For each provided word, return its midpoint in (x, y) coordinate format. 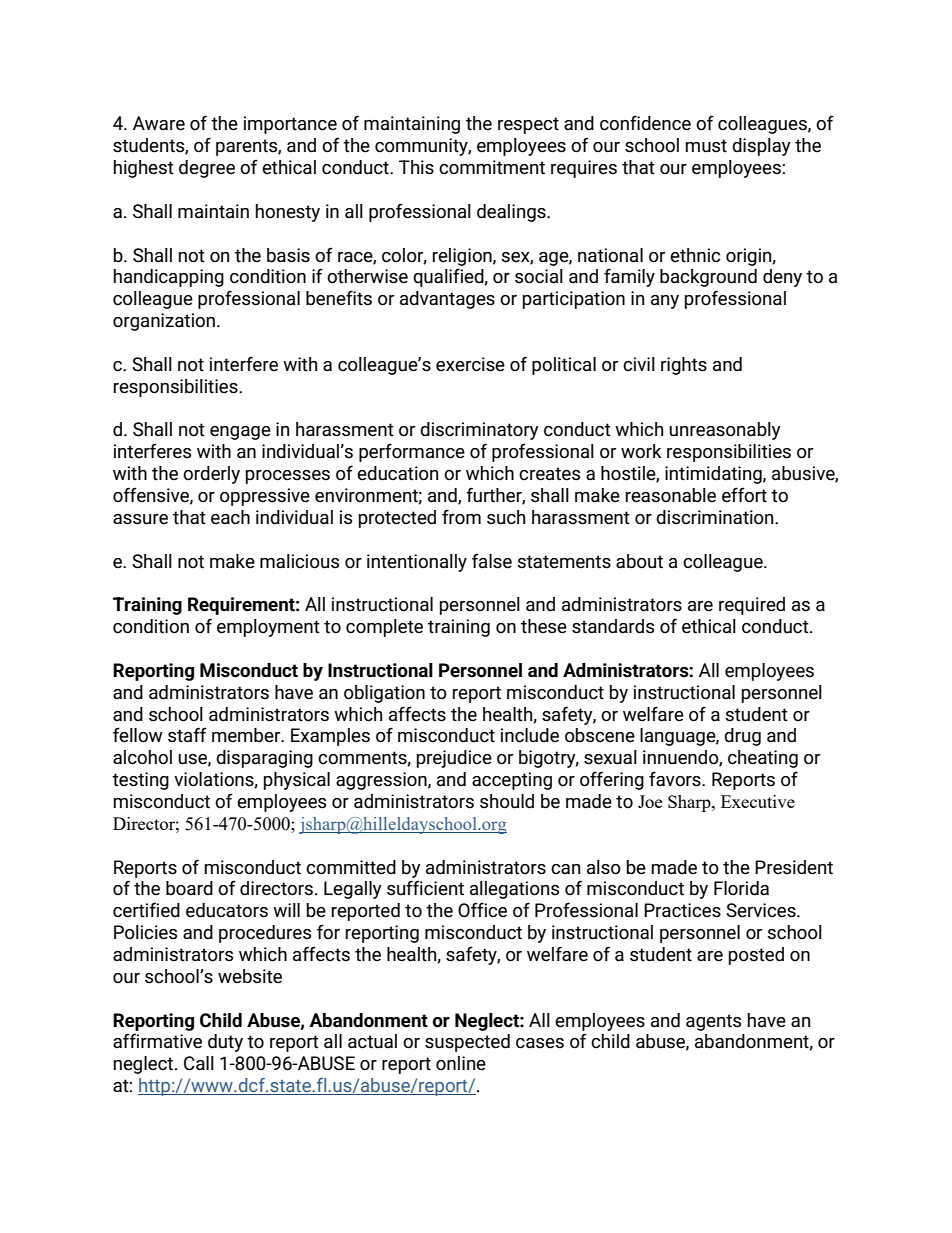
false (492, 561)
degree (207, 169)
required (752, 606)
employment (268, 628)
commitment (492, 167)
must (706, 146)
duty (225, 1043)
